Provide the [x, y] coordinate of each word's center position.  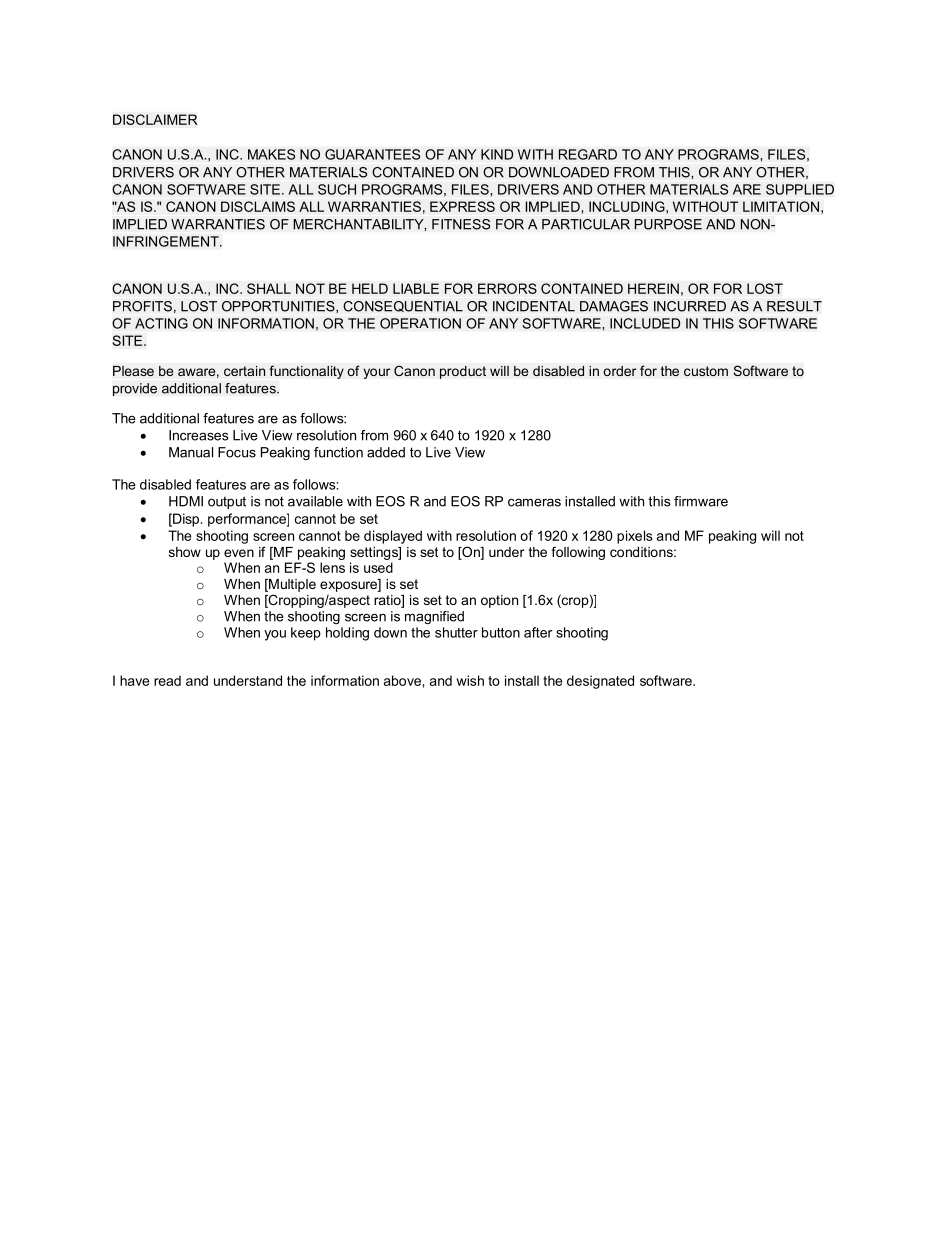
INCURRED [690, 306]
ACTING [161, 323]
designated [600, 682]
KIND [497, 154]
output [227, 502]
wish [470, 680]
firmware [701, 501]
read [167, 680]
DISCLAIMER [155, 119]
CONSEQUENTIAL [403, 306]
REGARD [588, 154]
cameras [534, 502]
